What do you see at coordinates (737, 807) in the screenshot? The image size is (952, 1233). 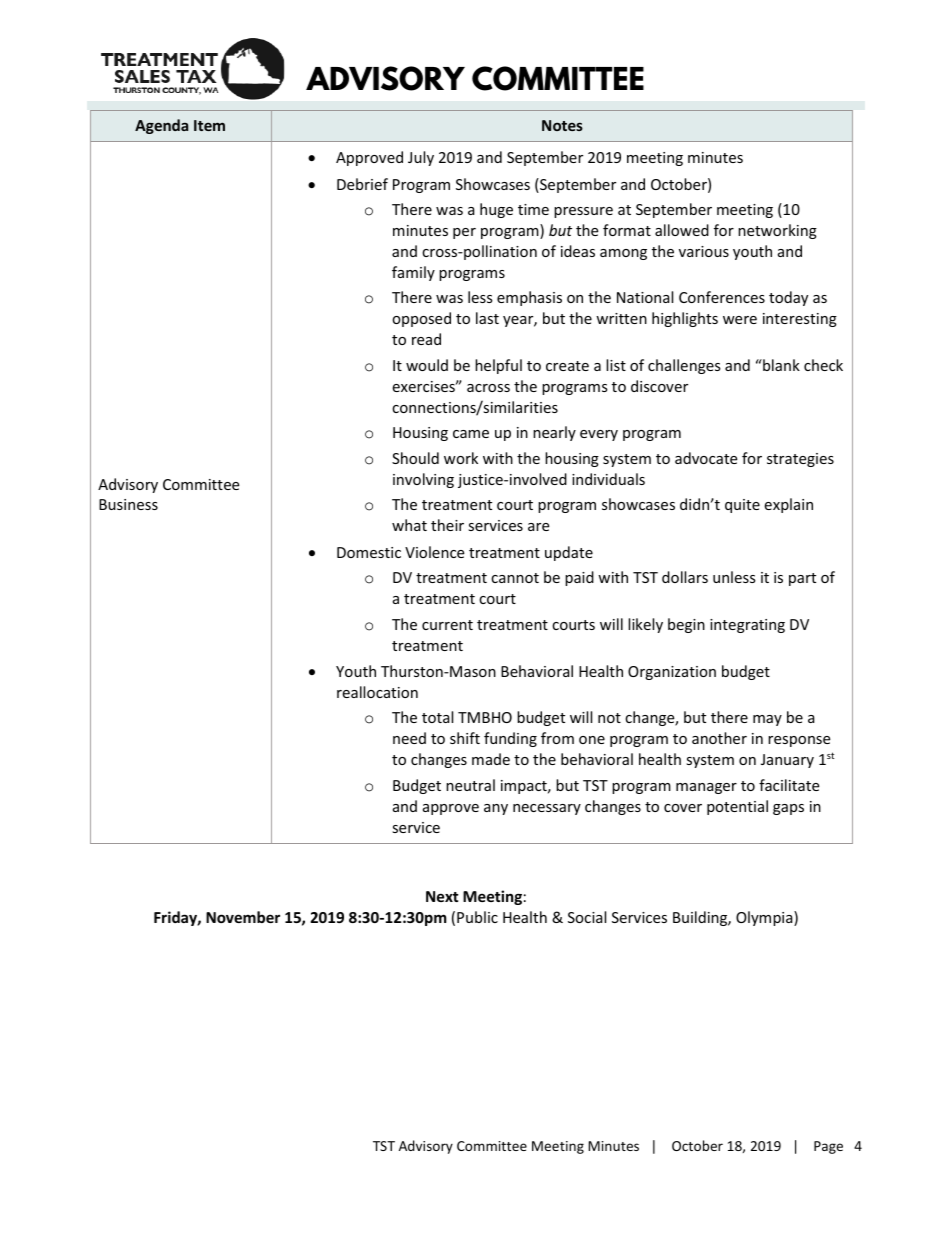 I see `potential` at bounding box center [737, 807].
